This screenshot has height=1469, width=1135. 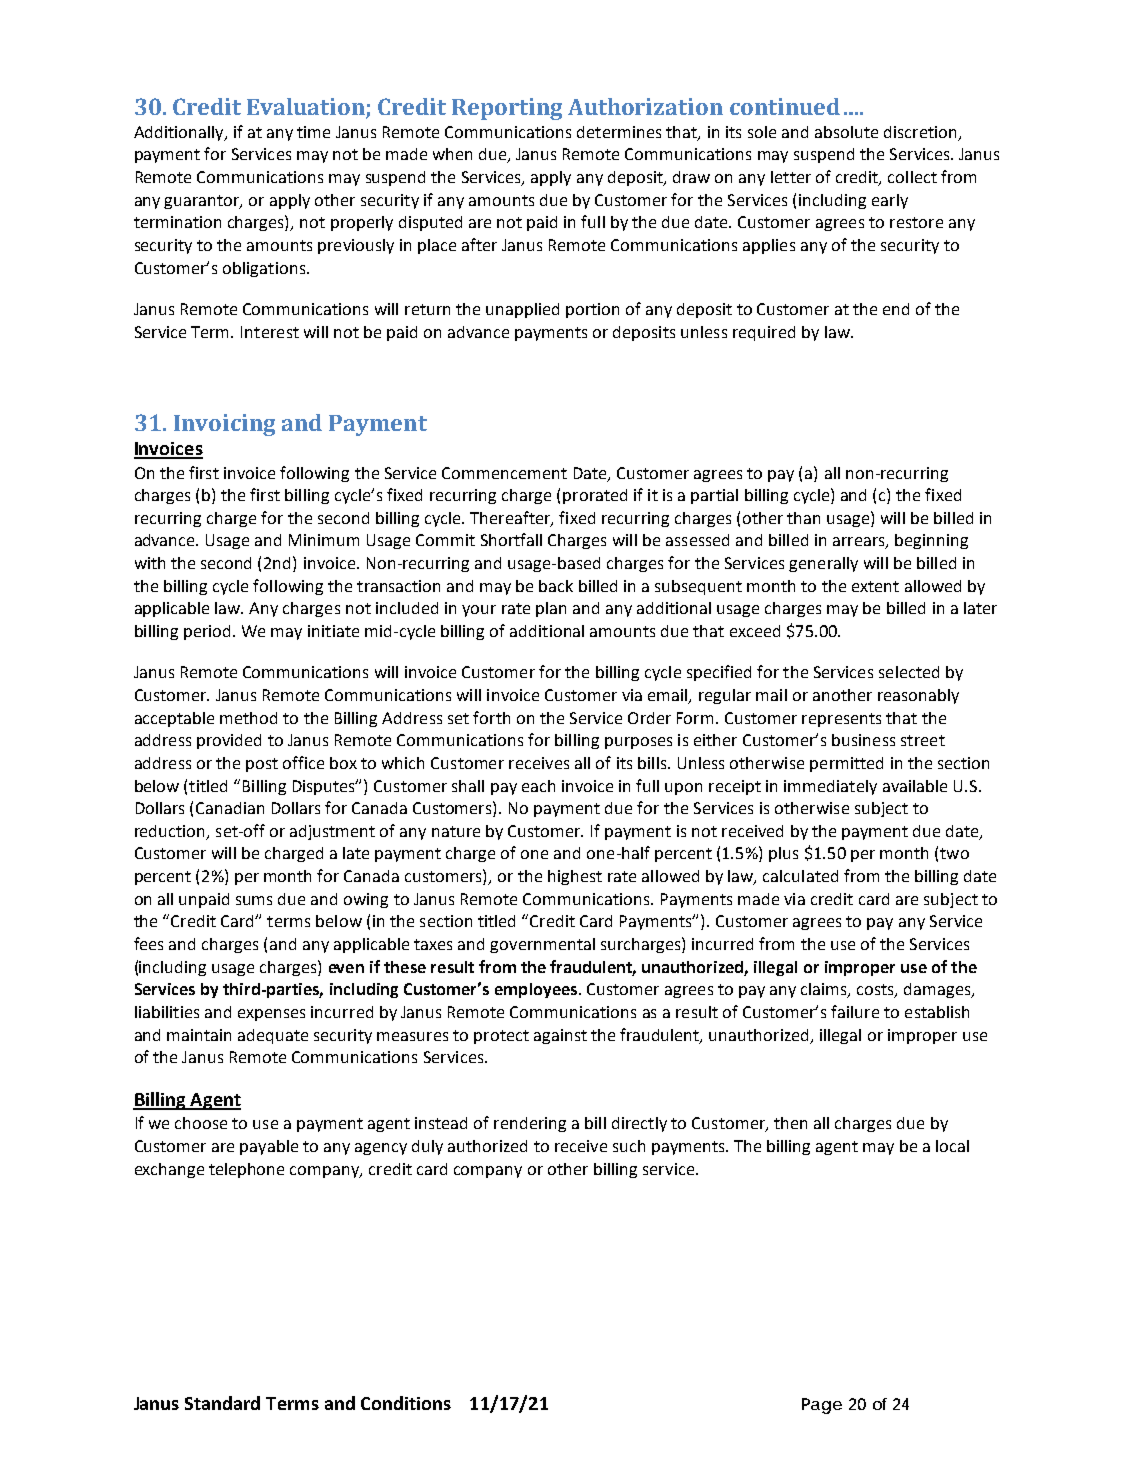 I want to click on Standard, so click(x=222, y=1403).
